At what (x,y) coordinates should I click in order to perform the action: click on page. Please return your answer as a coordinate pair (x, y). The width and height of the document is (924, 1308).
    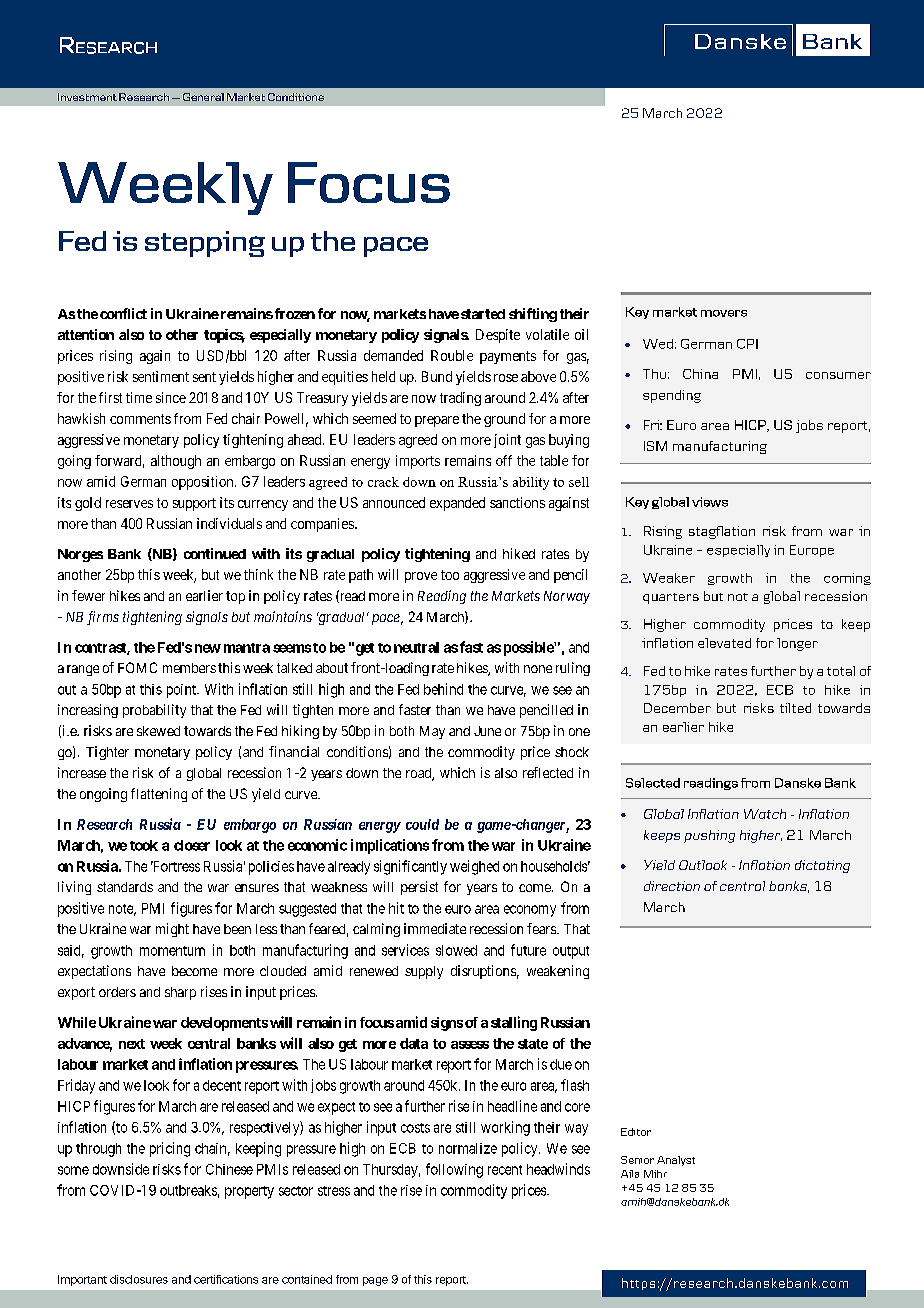
    Looking at the image, I should click on (375, 1281).
